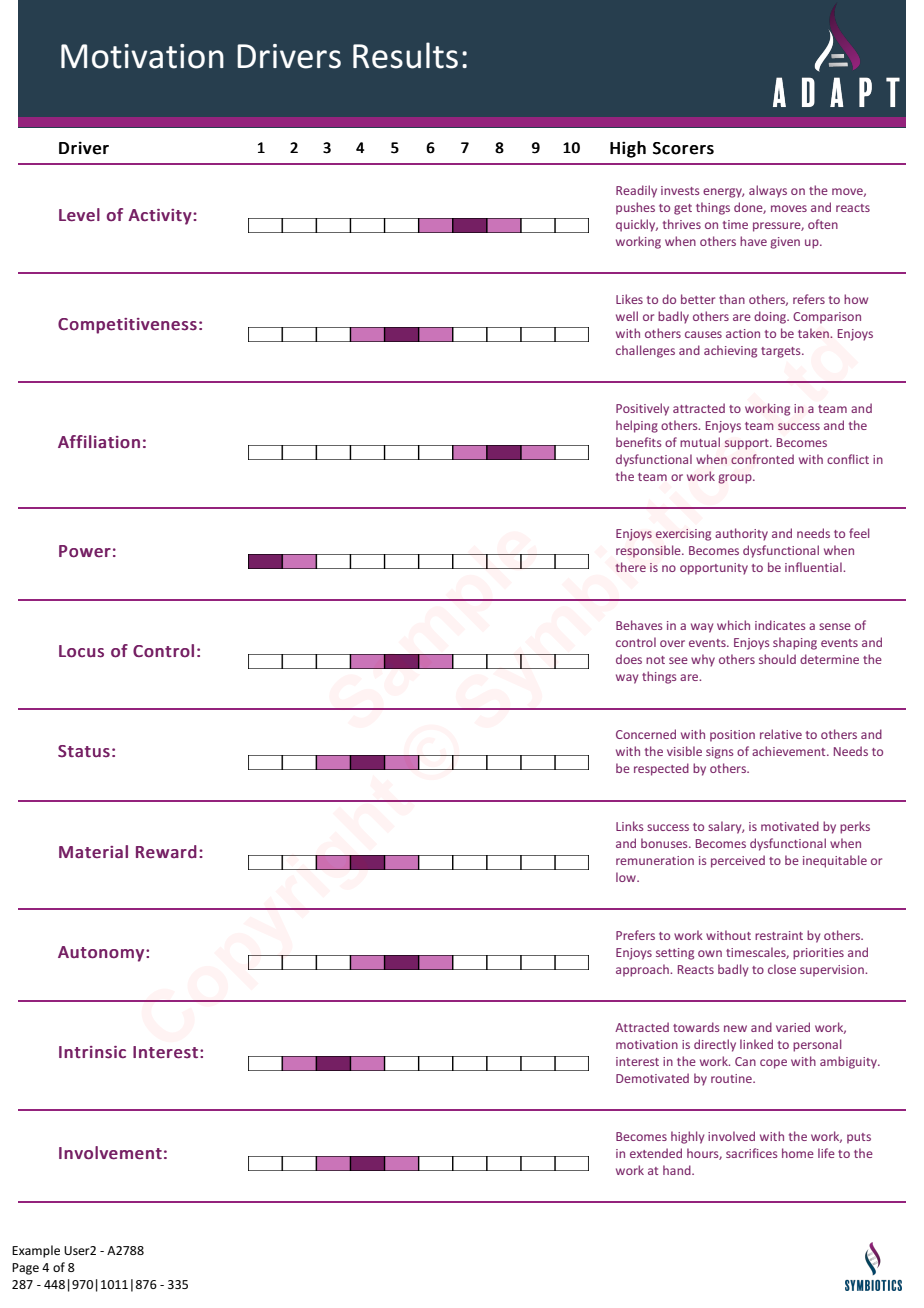 The height and width of the screenshot is (1308, 924). I want to click on confronted, so click(762, 459).
